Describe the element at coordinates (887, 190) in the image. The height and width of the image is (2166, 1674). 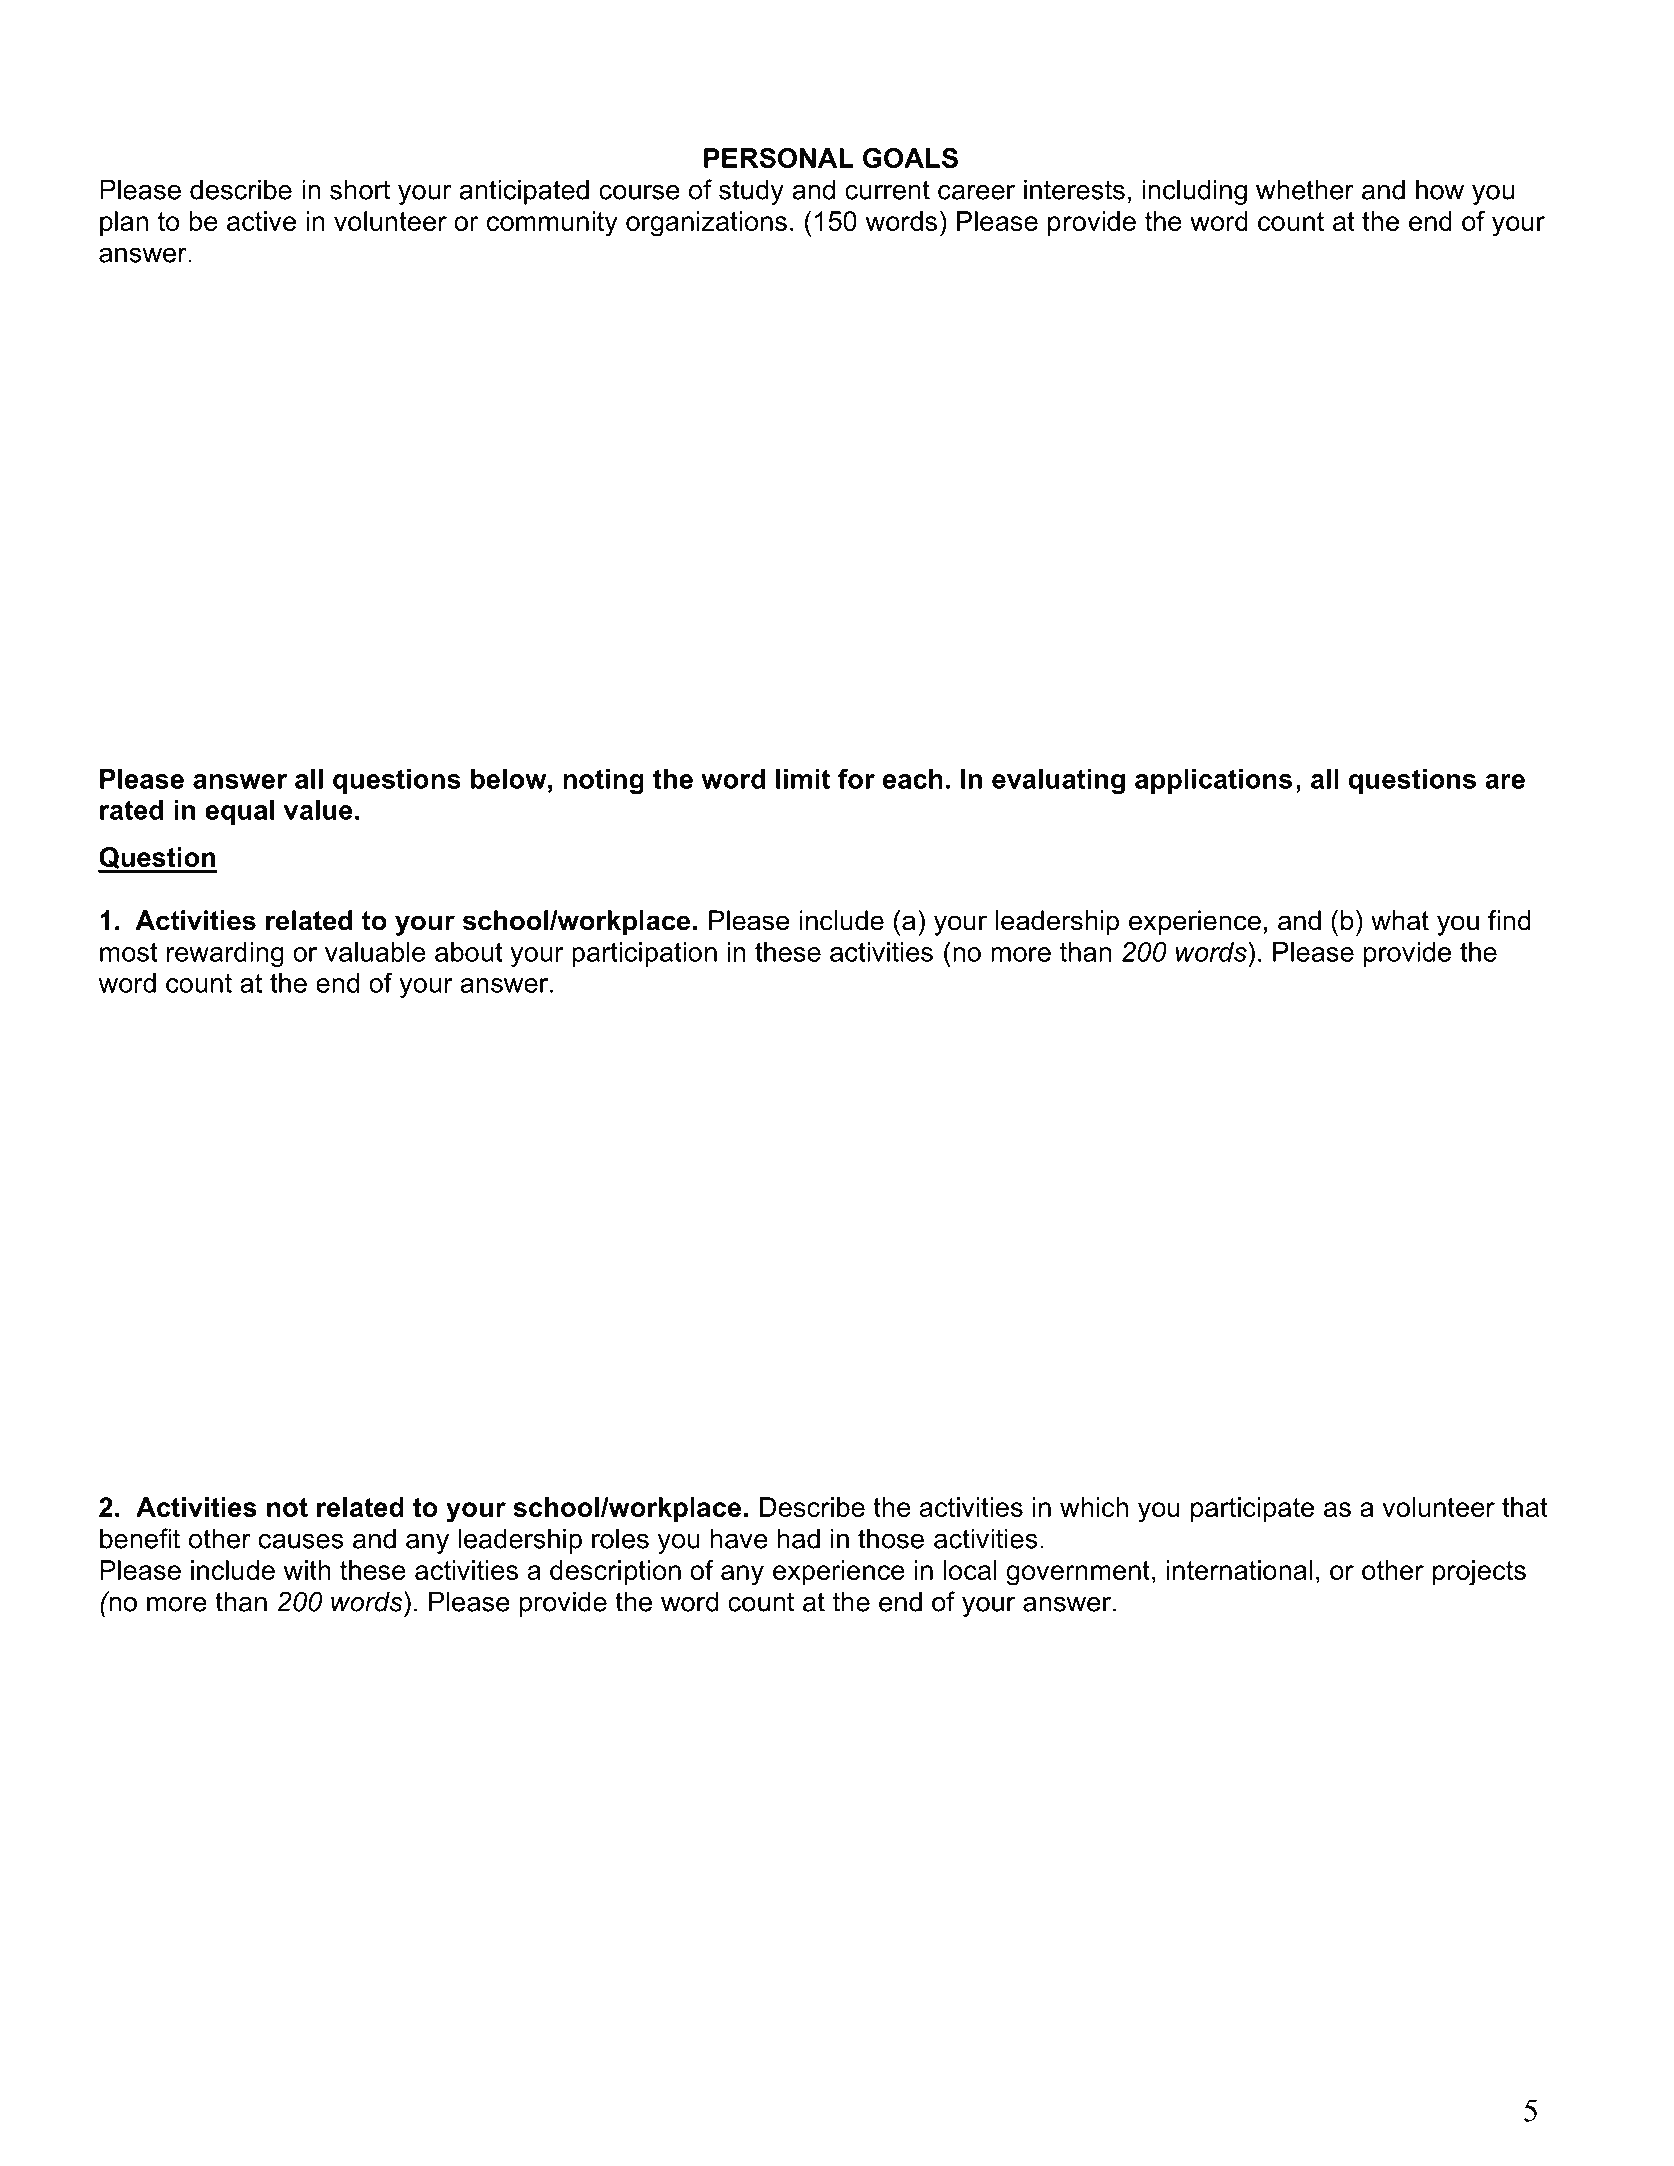
I see `current` at that location.
